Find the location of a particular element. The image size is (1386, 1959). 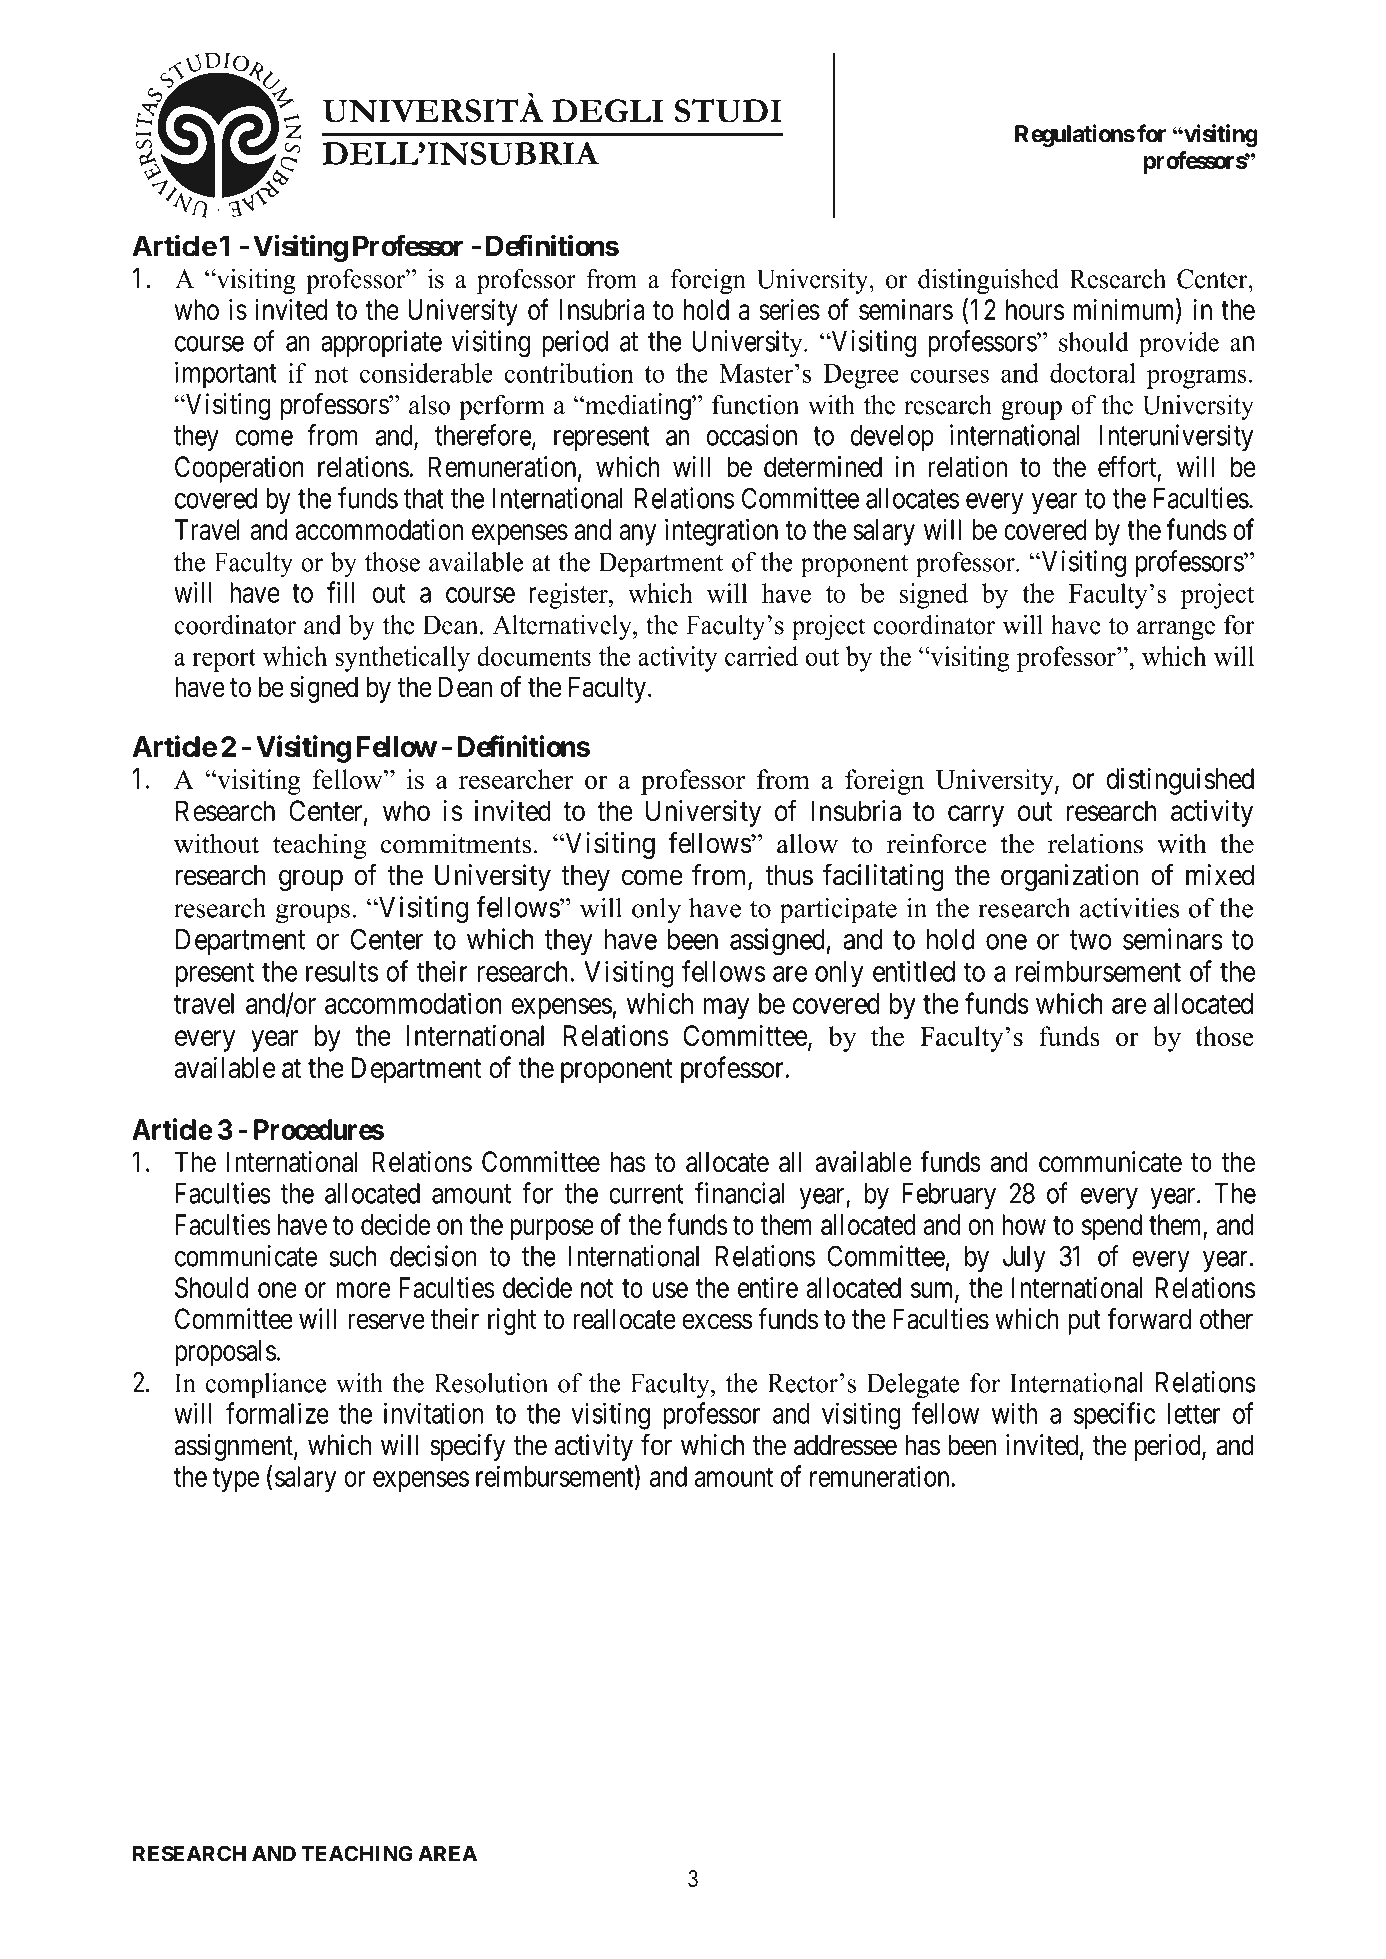

reserve is located at coordinates (386, 1322).
